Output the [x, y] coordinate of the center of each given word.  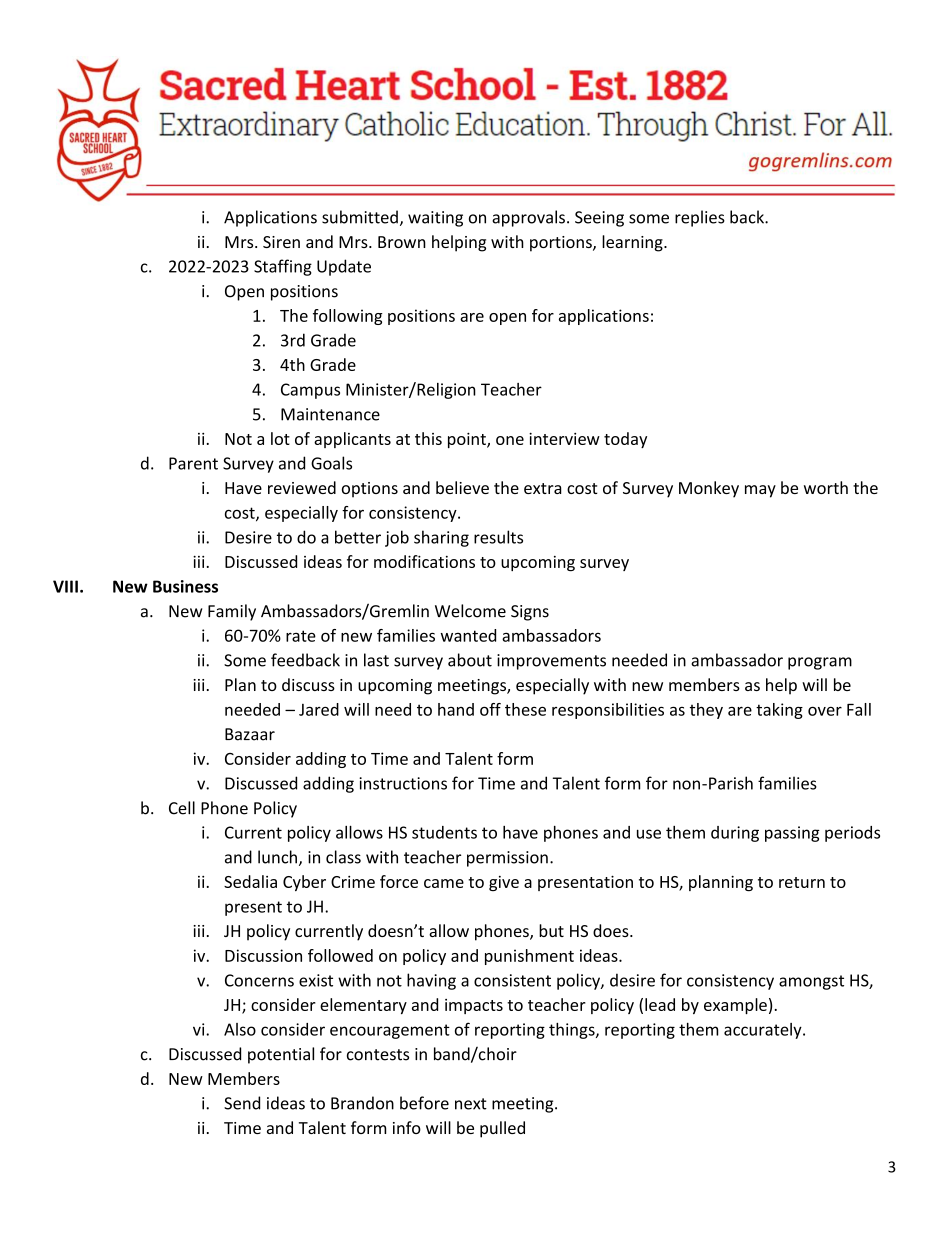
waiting [435, 219]
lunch [277, 857]
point [468, 440]
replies [700, 218]
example [735, 1006]
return [802, 882]
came [444, 883]
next [471, 1104]
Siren [281, 242]
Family [232, 612]
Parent [193, 463]
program [820, 663]
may [760, 491]
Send [242, 1103]
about [470, 660]
